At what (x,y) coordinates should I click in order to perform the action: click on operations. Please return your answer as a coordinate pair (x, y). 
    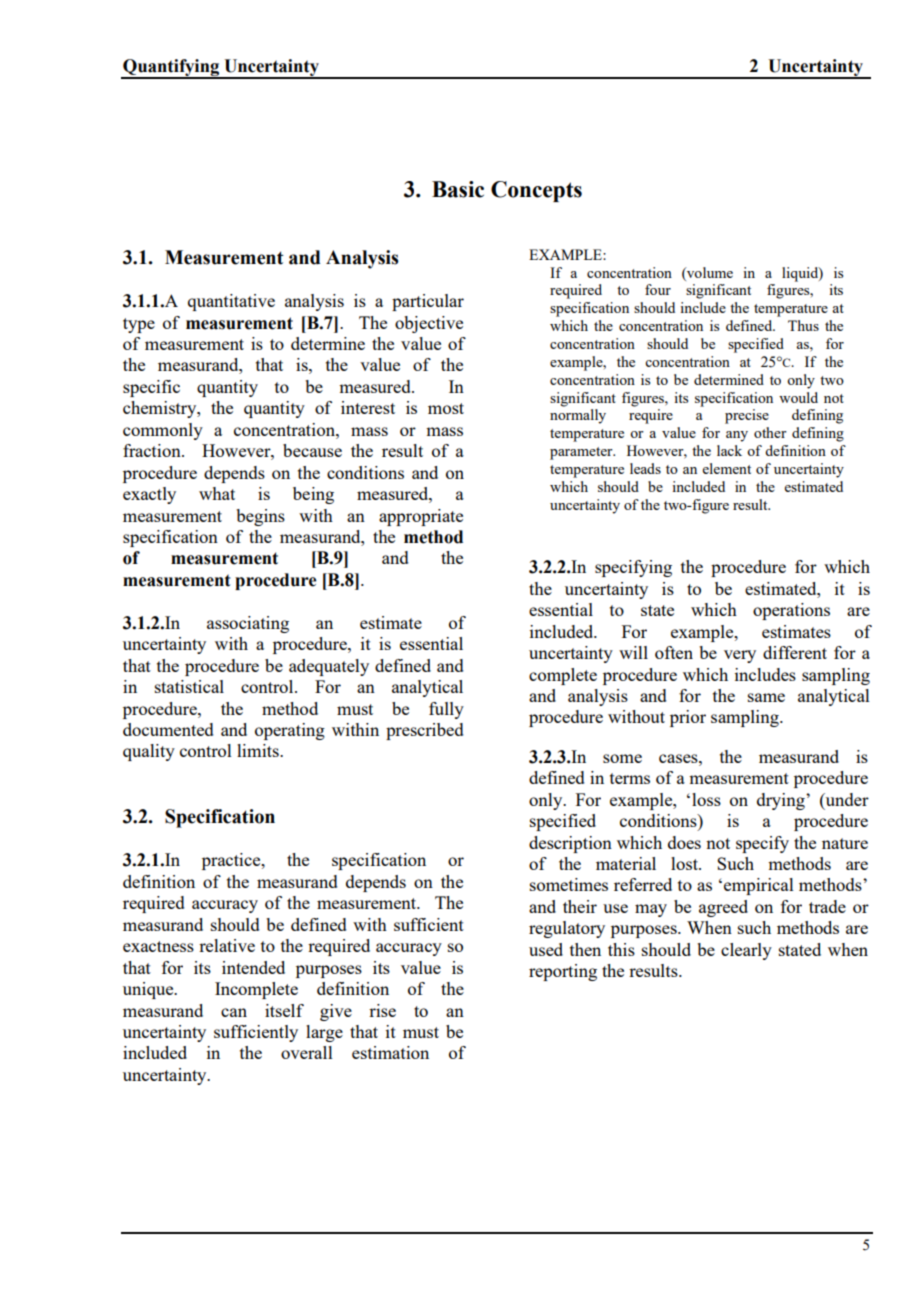
    Looking at the image, I should click on (791, 611).
